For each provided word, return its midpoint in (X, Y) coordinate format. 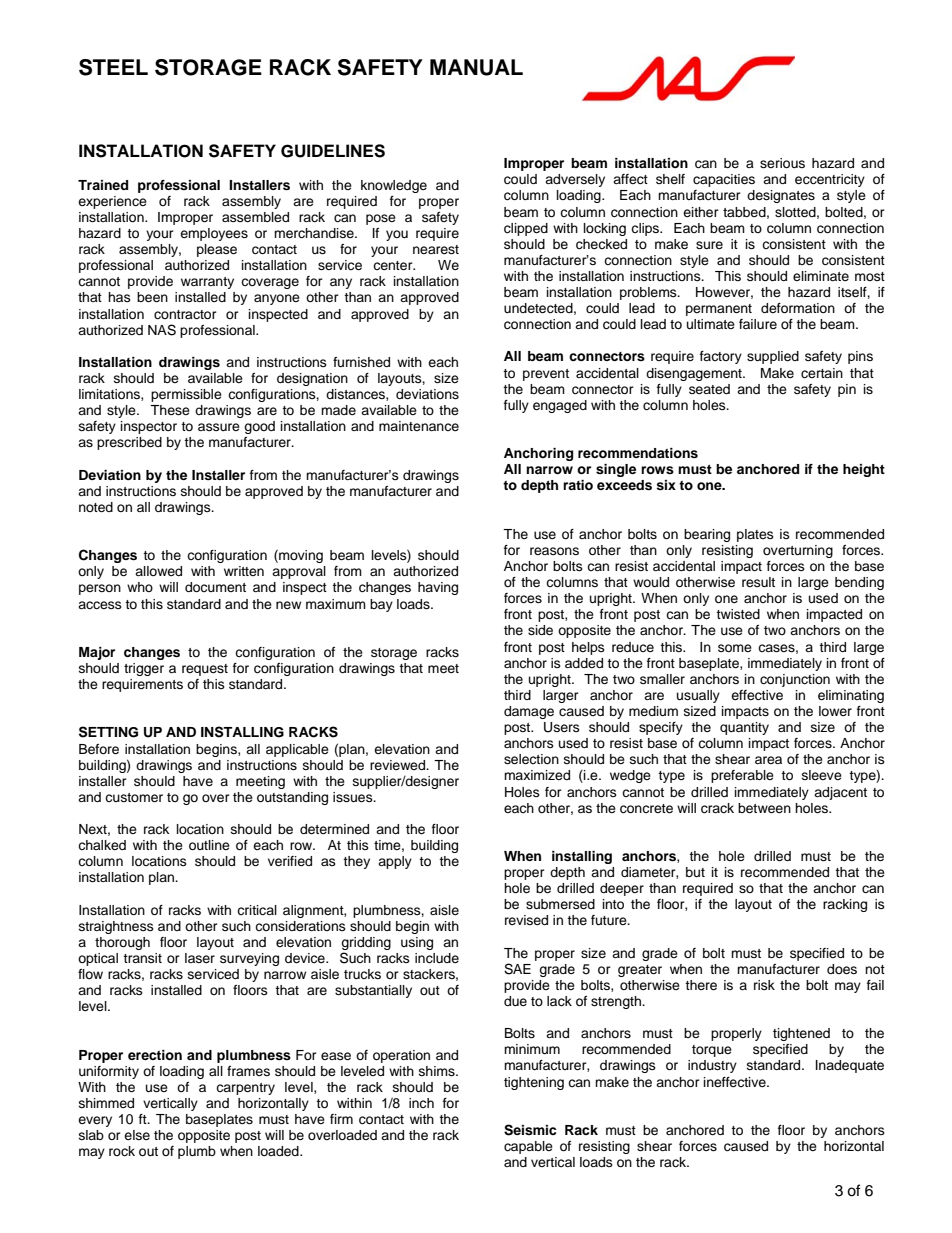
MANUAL (476, 67)
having (438, 588)
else (137, 1135)
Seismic (530, 1130)
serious (782, 163)
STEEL (113, 67)
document (215, 587)
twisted (738, 614)
